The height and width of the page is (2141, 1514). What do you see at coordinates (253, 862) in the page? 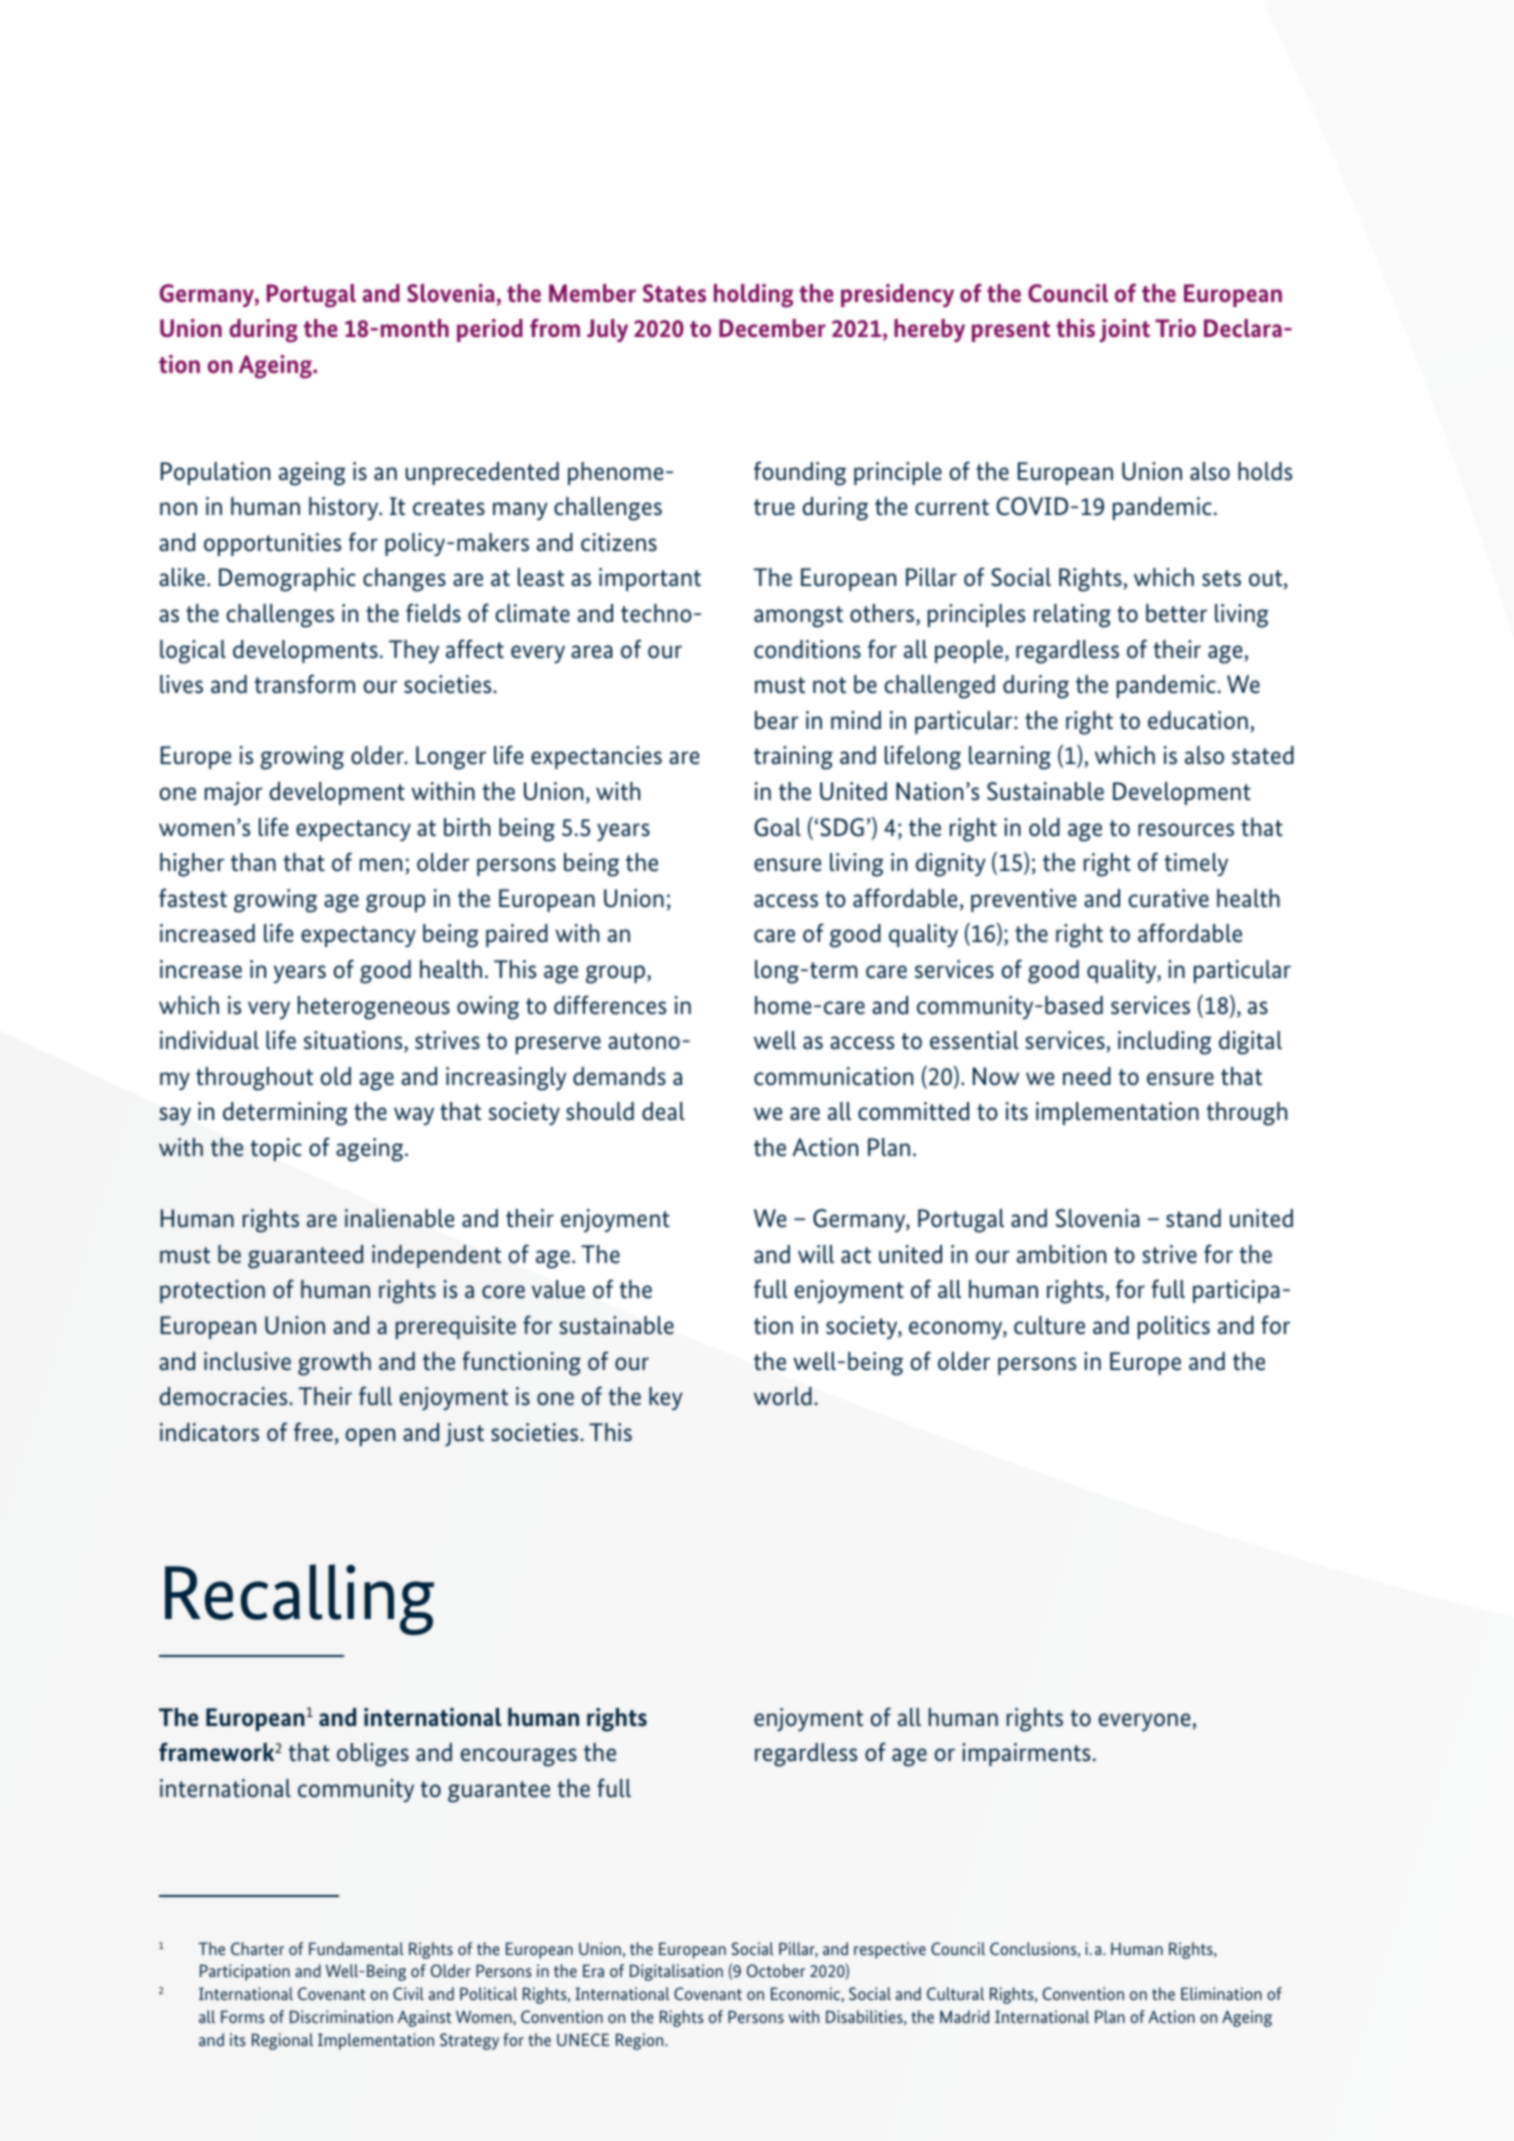
I see `than` at bounding box center [253, 862].
